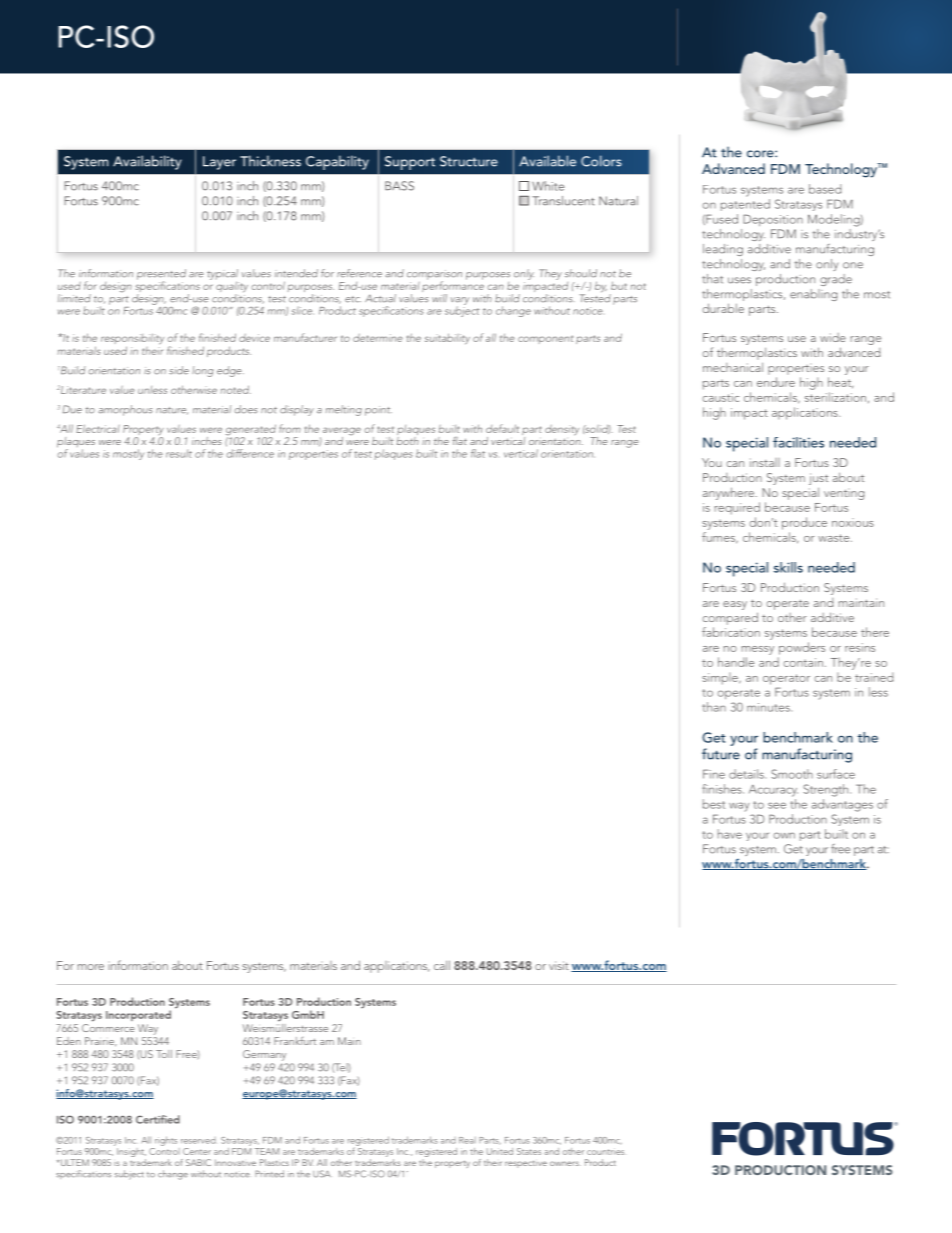 The height and width of the image is (1233, 952). I want to click on Availability, so click(147, 162).
